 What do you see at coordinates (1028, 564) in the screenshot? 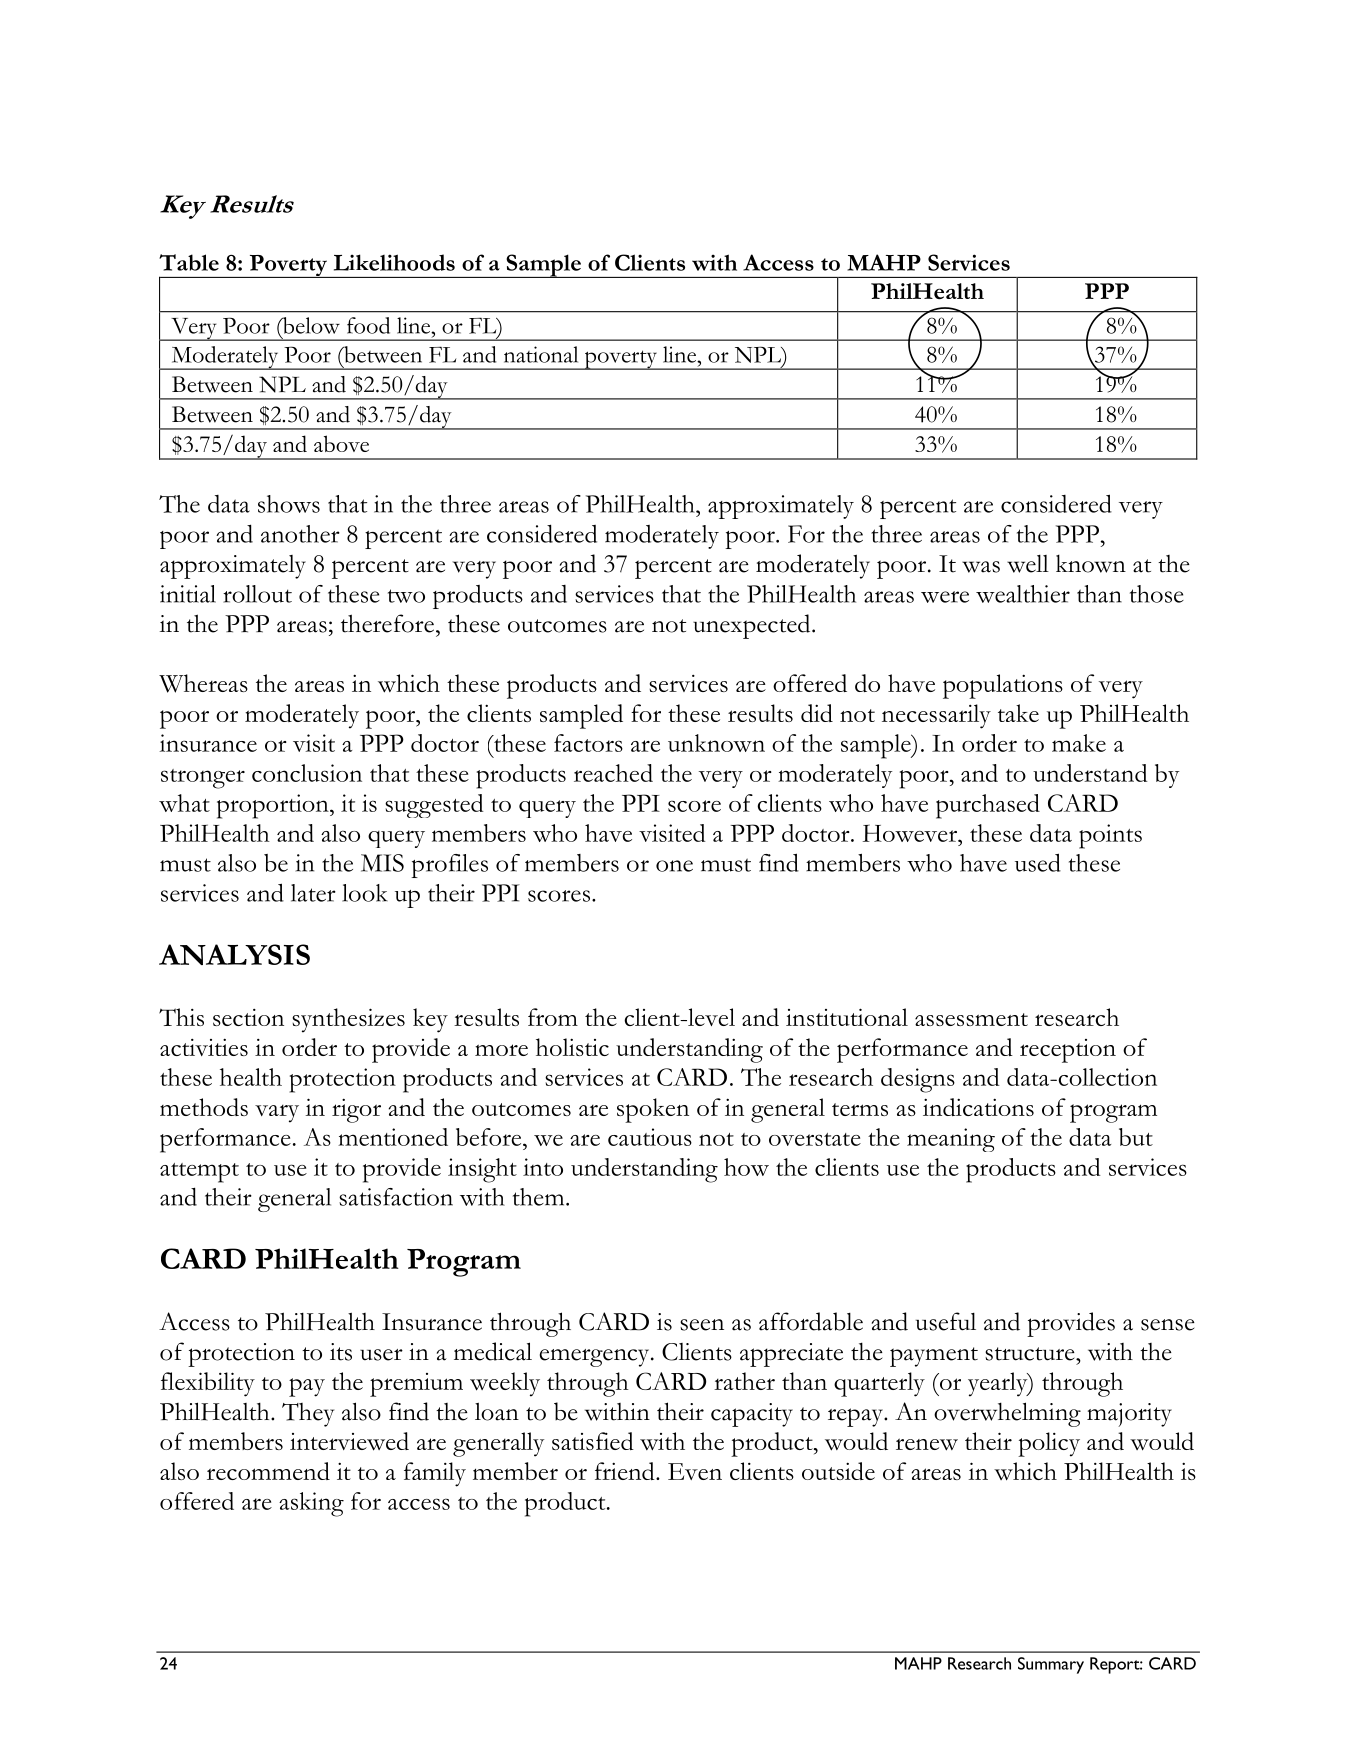
I see `well` at bounding box center [1028, 564].
